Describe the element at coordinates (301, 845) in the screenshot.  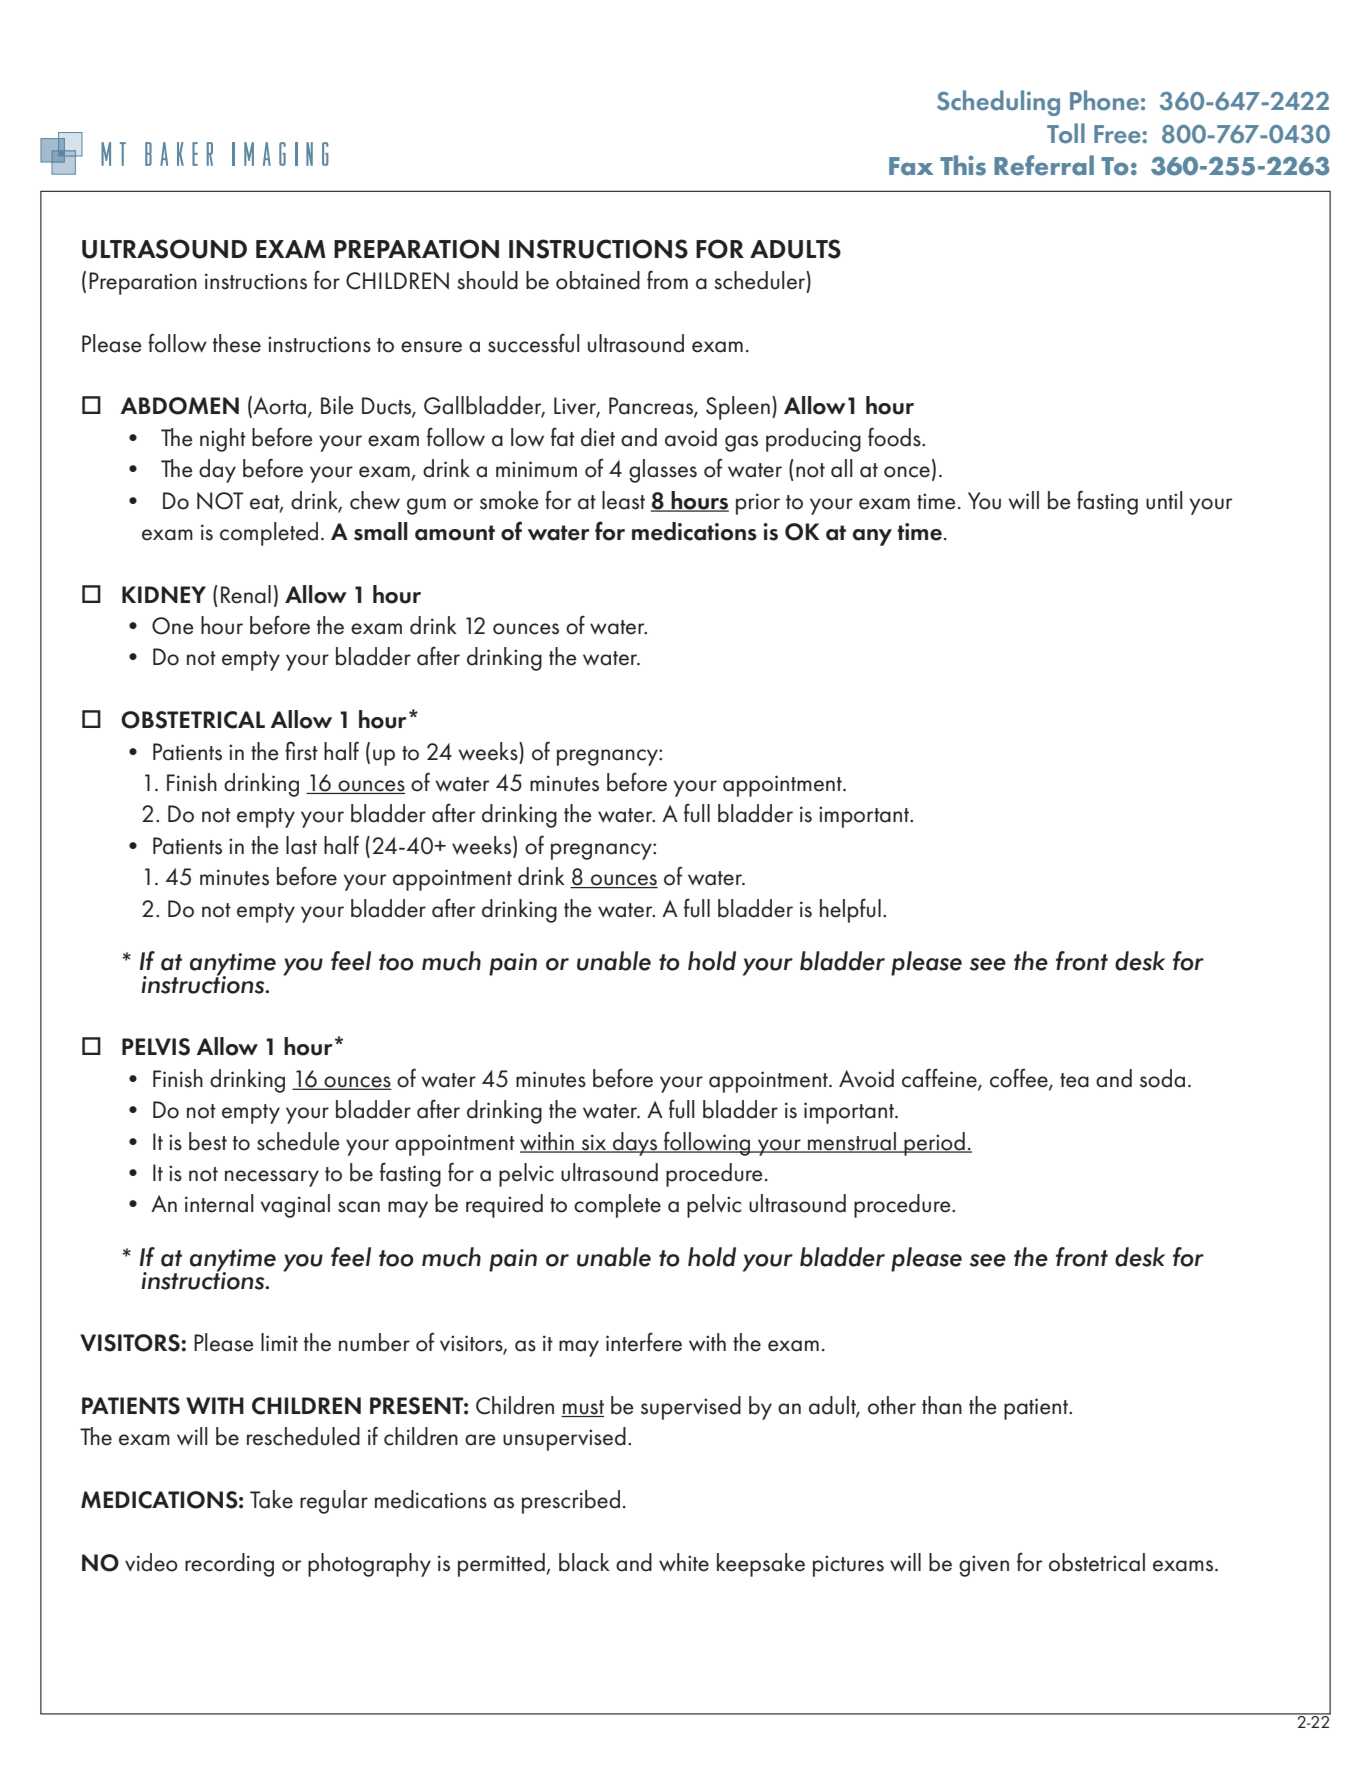
I see `last` at that location.
